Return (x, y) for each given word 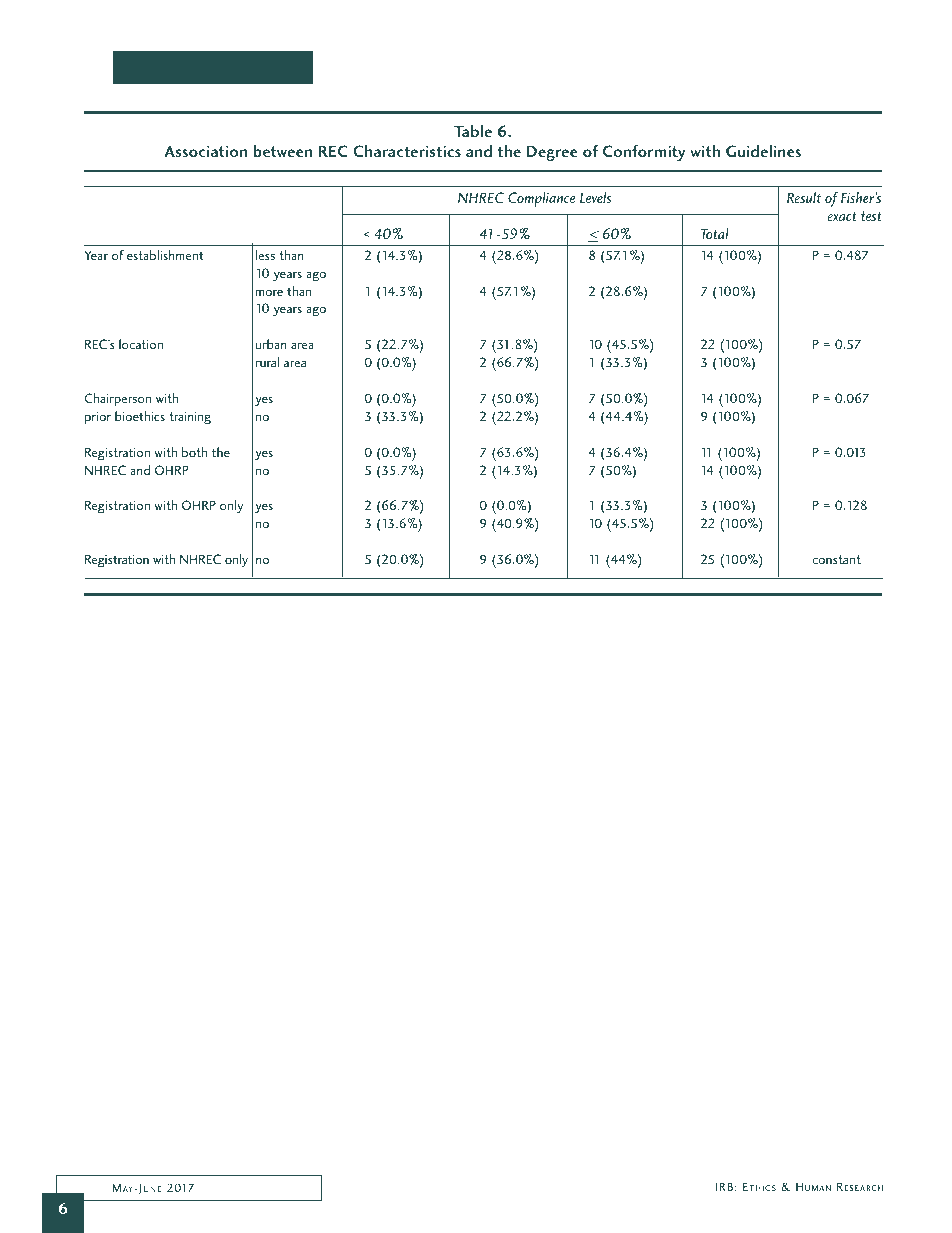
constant (836, 559)
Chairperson (117, 399)
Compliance (541, 199)
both (194, 452)
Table (473, 131)
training (190, 418)
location (141, 344)
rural (267, 362)
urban (271, 344)
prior (98, 417)
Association (205, 151)
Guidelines (763, 151)
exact (842, 216)
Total (715, 233)
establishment (165, 255)
